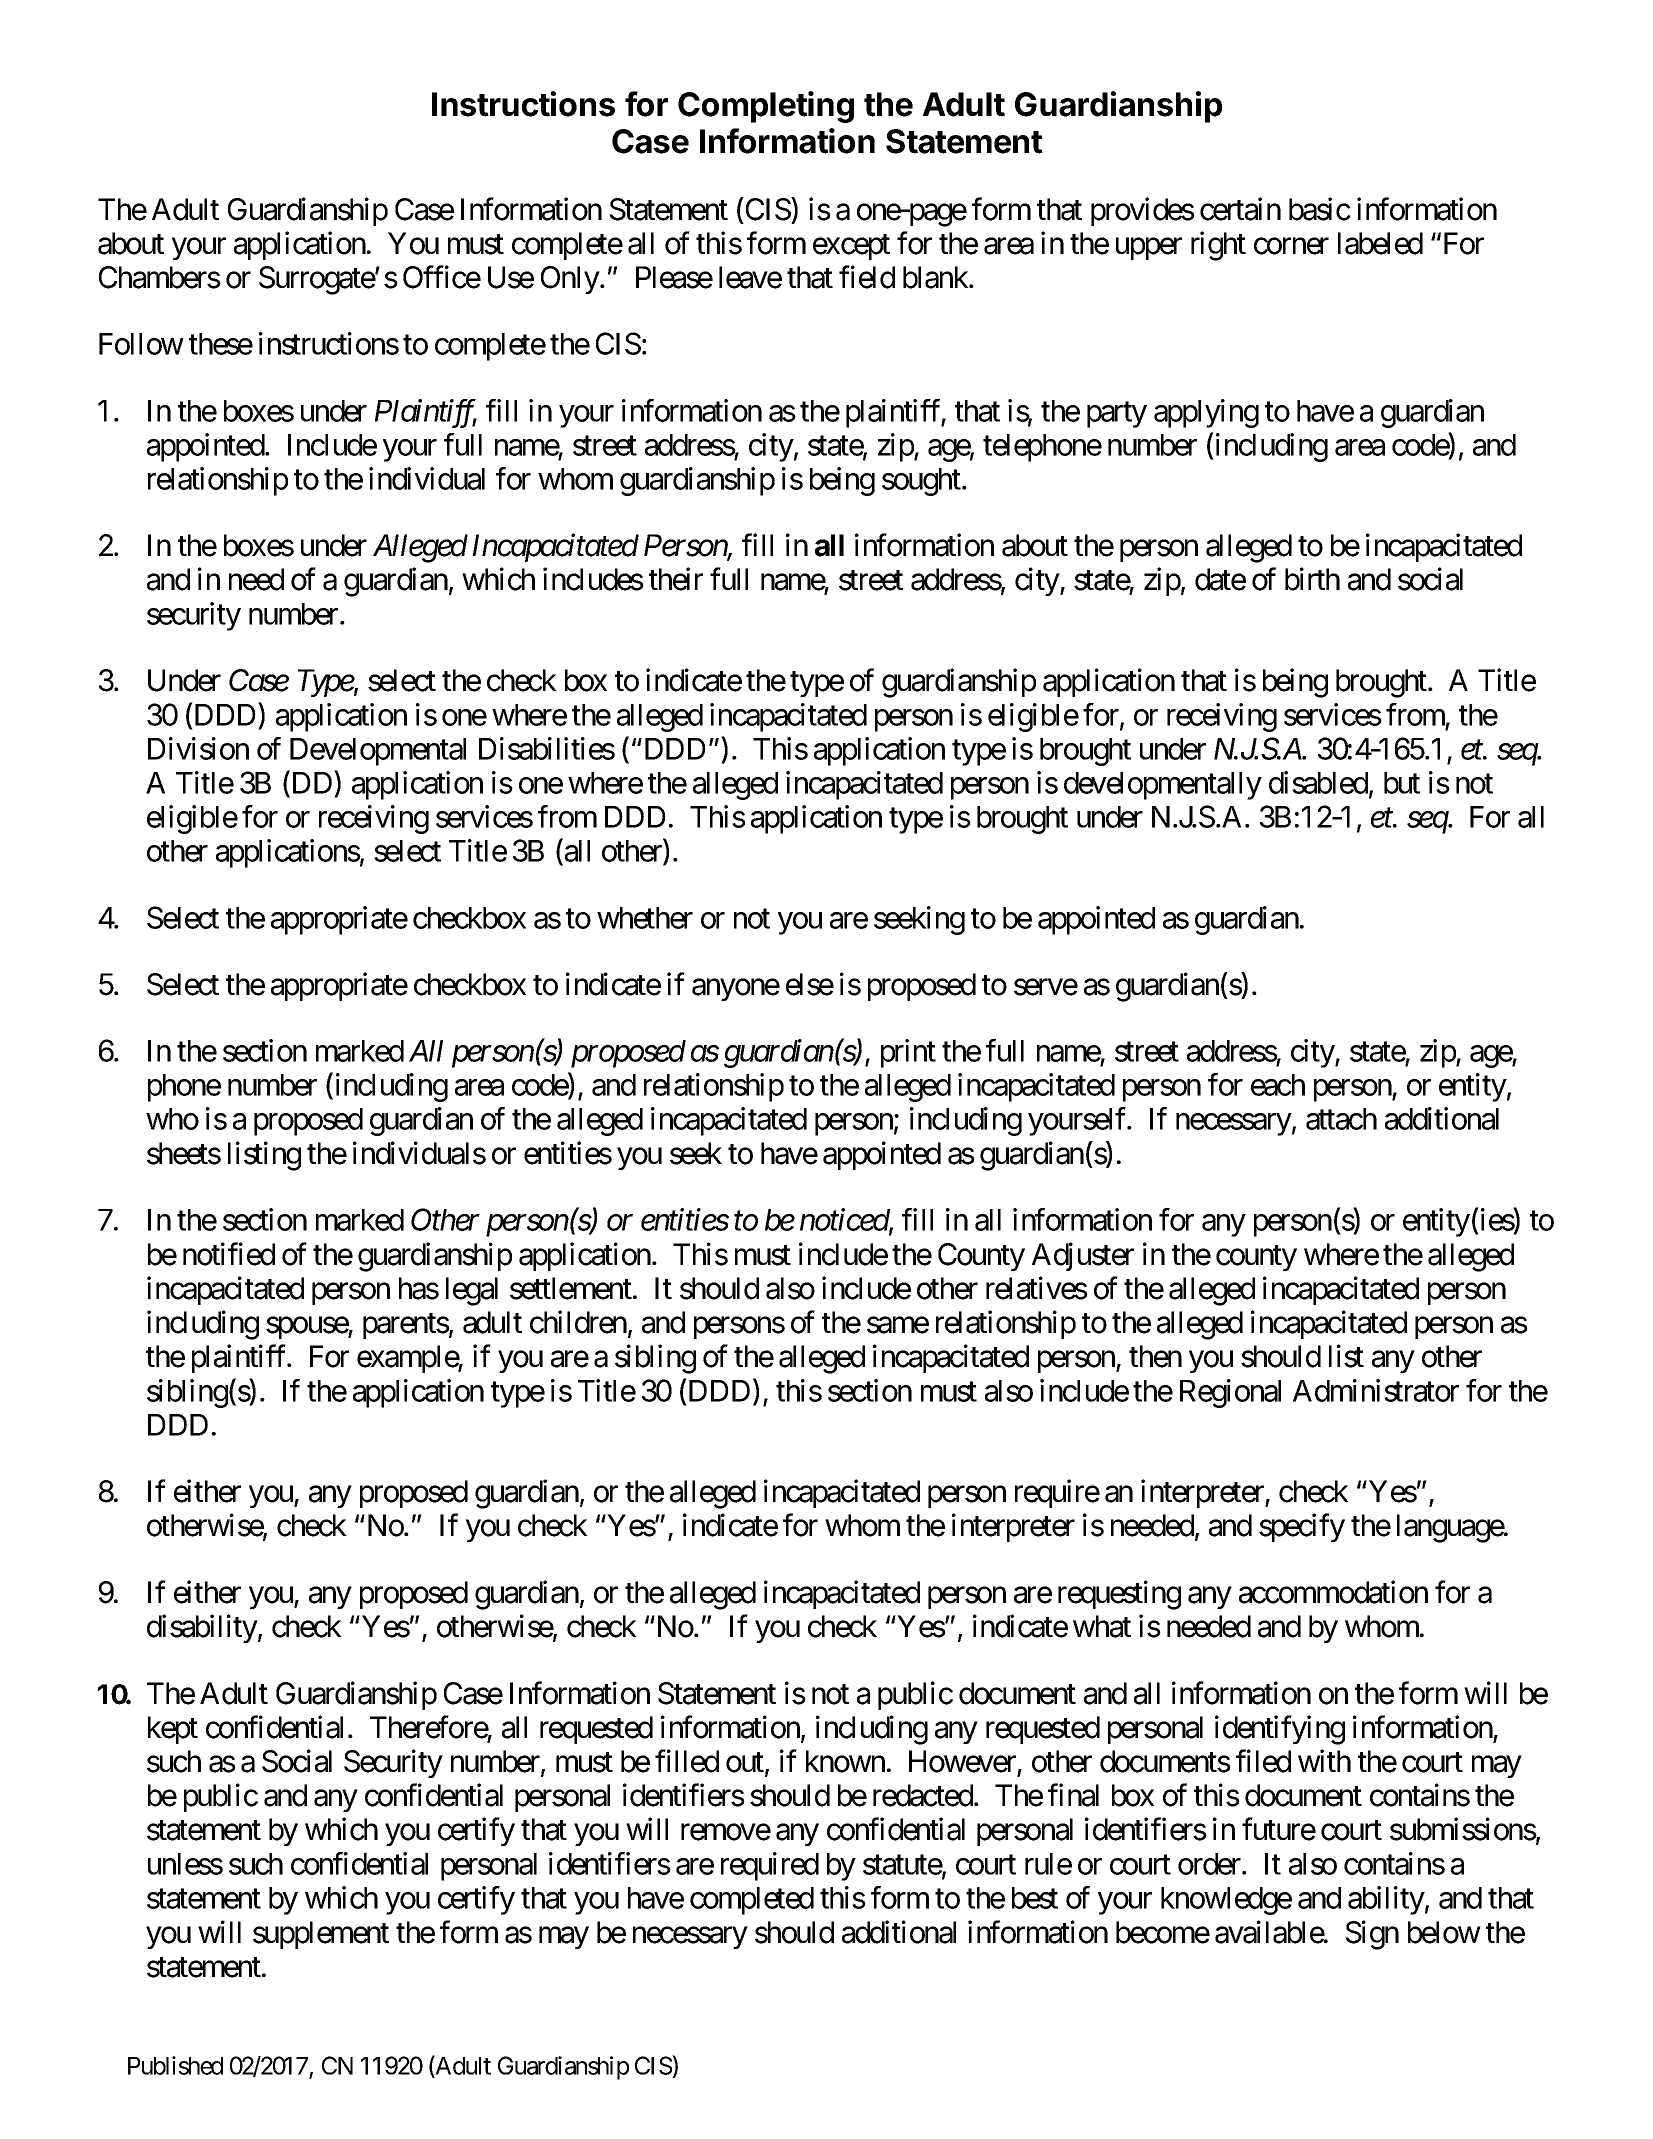  What do you see at coordinates (1240, 209) in the page?
I see `certain` at bounding box center [1240, 209].
